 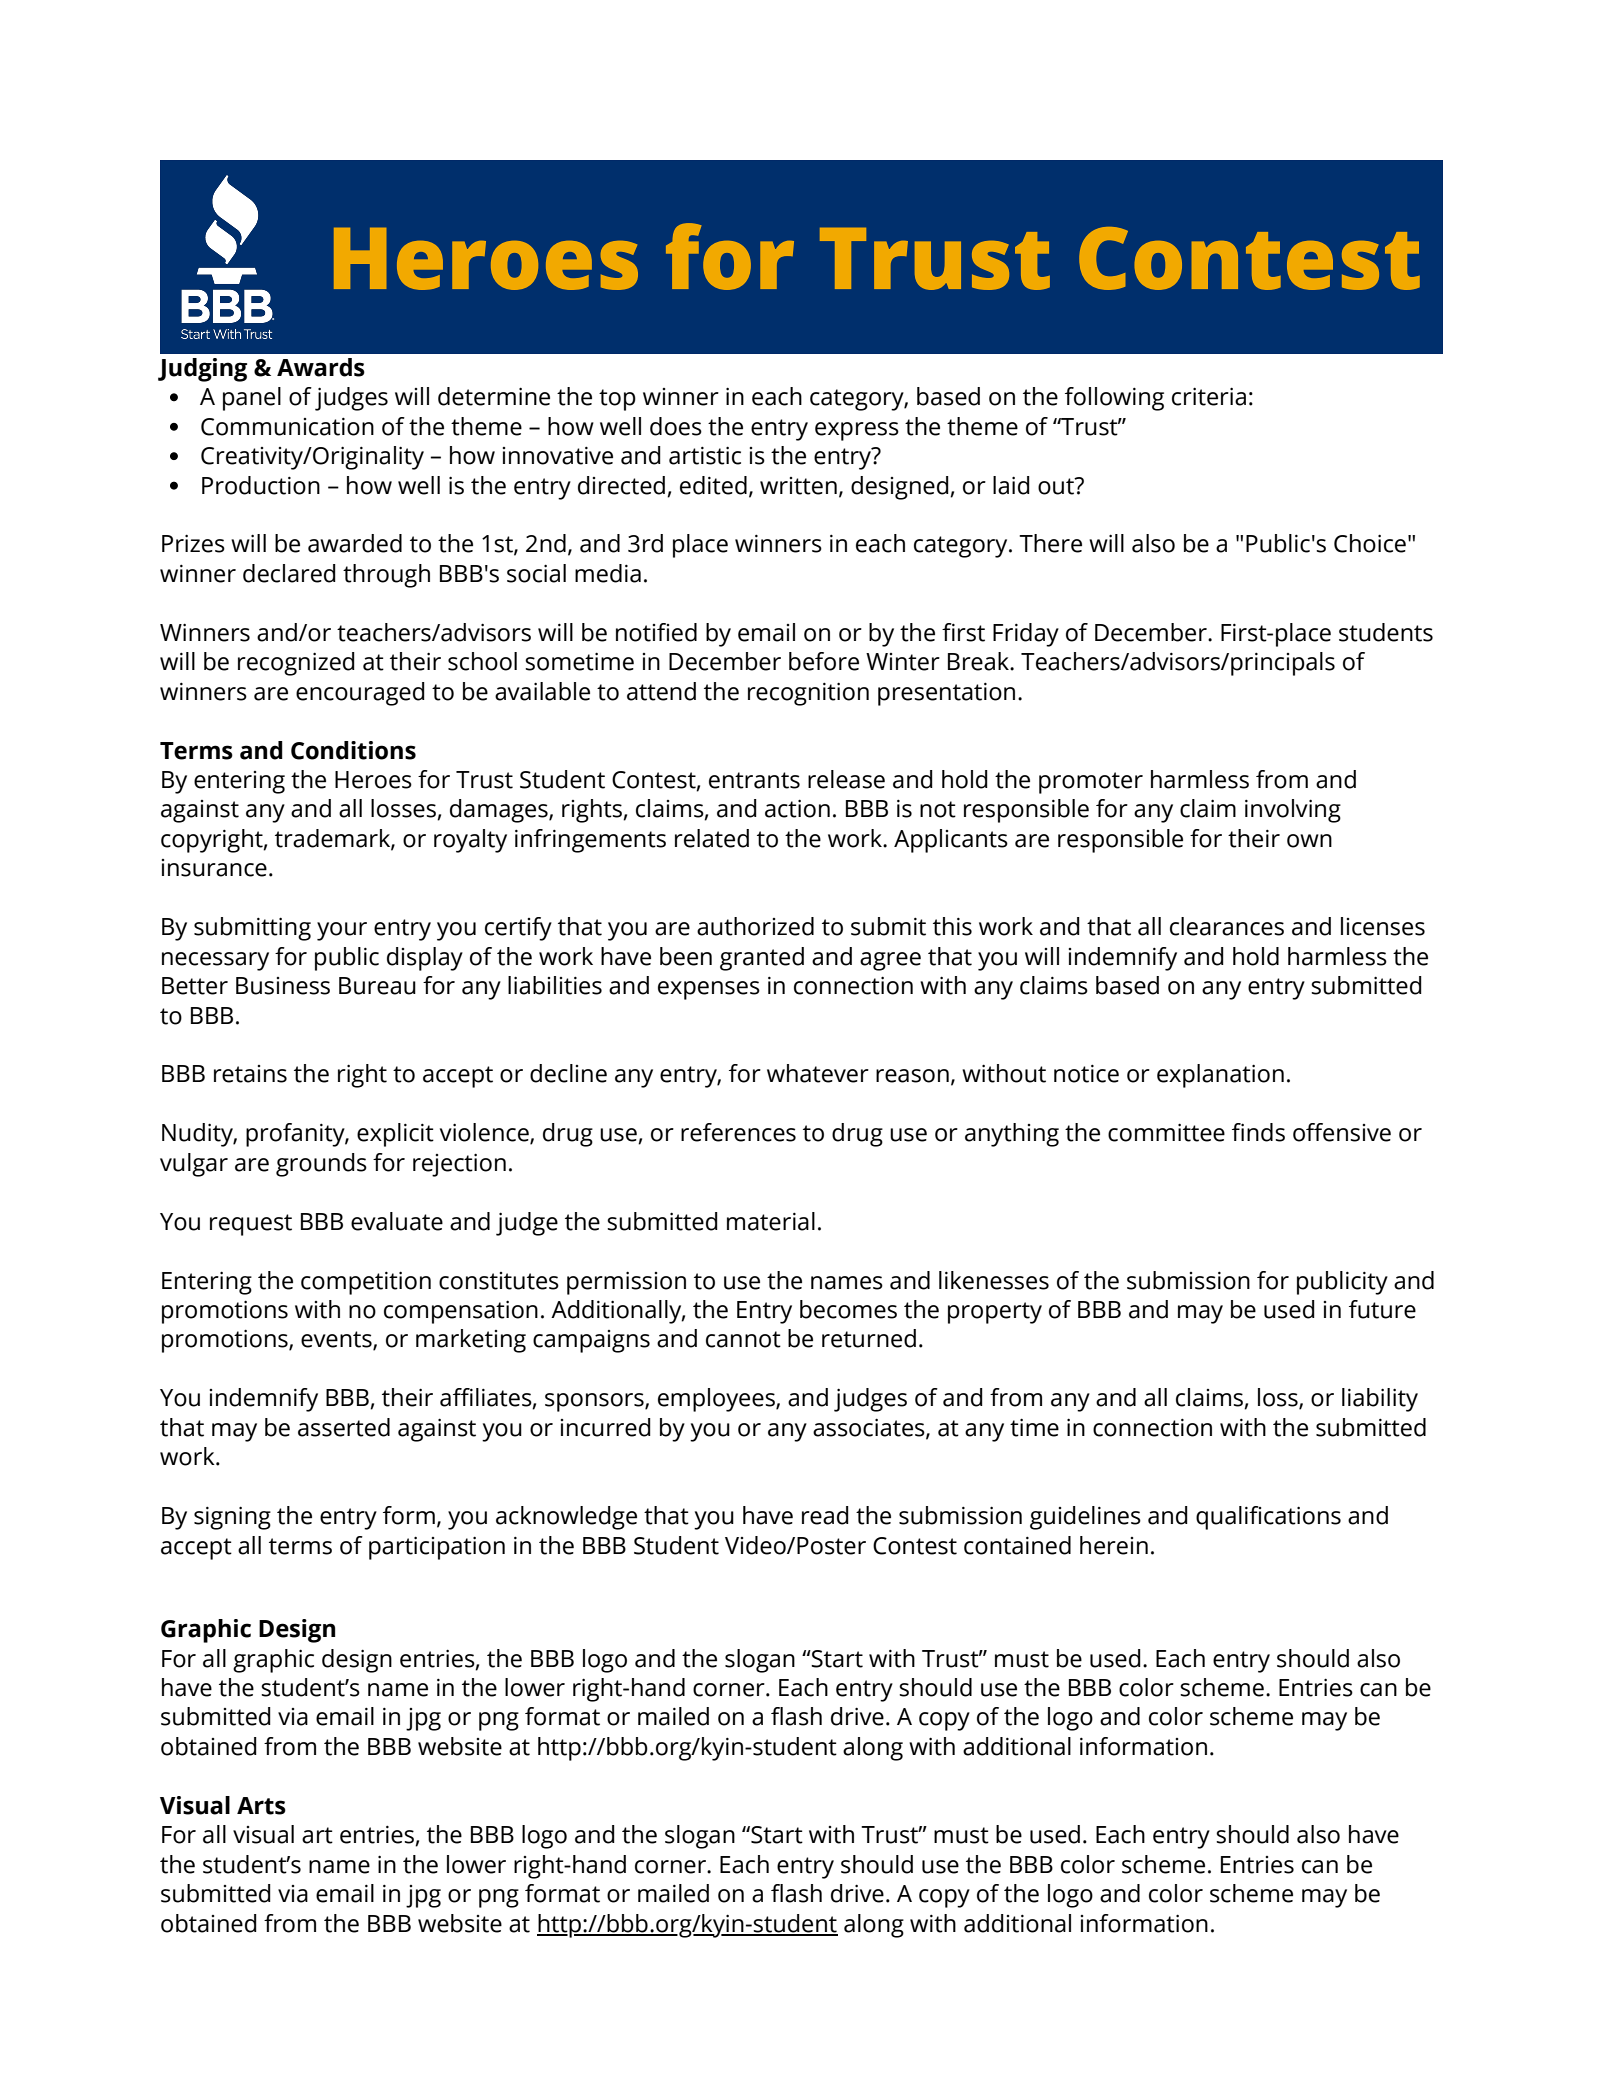 I want to click on related, so click(x=712, y=838).
